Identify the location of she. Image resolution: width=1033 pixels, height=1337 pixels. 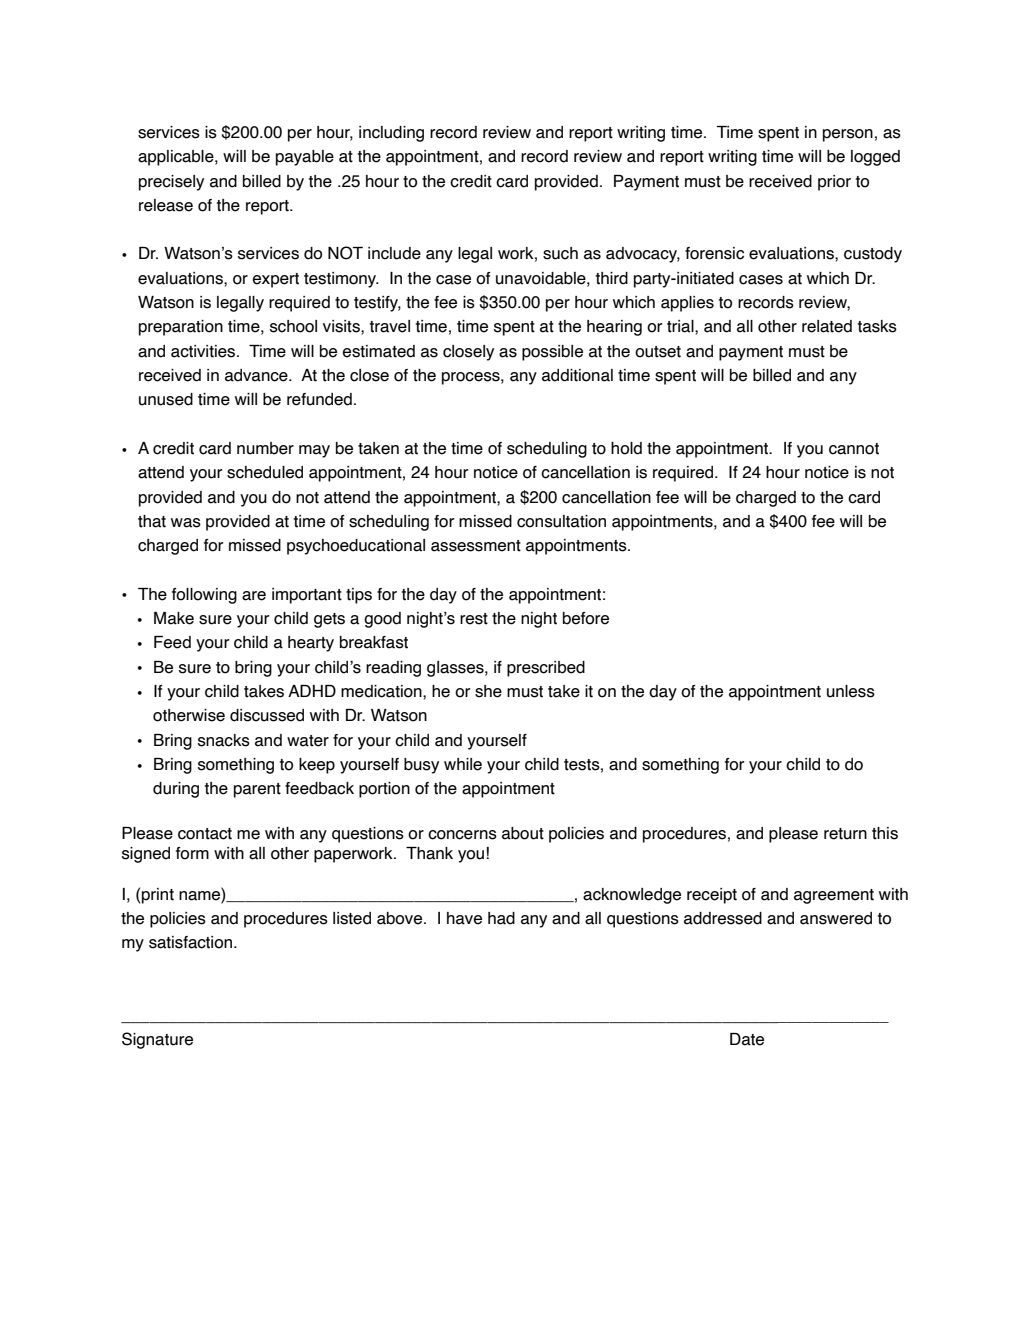
(488, 691).
